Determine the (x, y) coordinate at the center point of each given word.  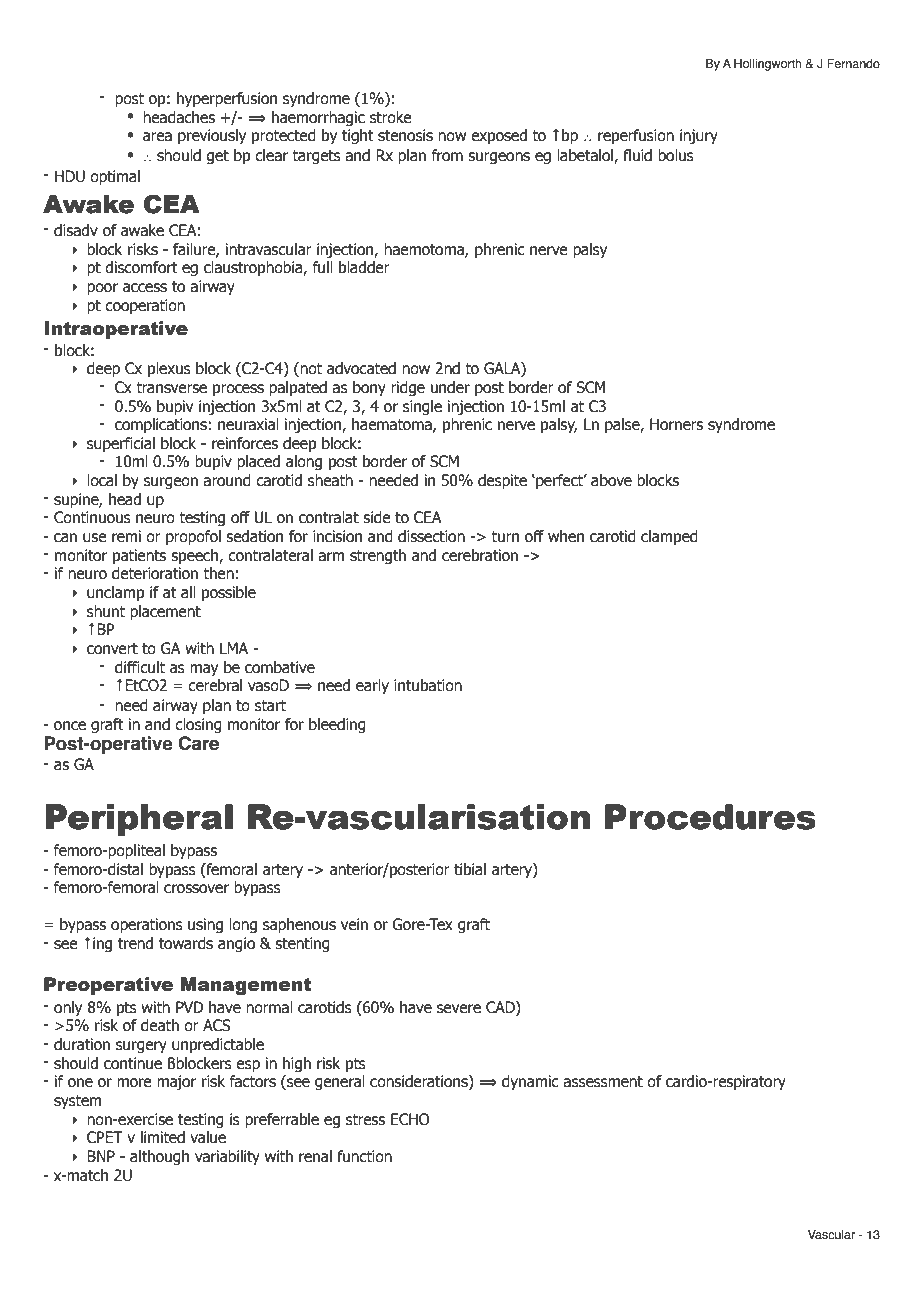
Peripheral (139, 820)
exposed (499, 136)
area (157, 137)
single (422, 407)
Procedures (710, 817)
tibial (470, 869)
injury (699, 136)
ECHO (410, 1119)
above (611, 480)
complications (162, 425)
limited (163, 1137)
